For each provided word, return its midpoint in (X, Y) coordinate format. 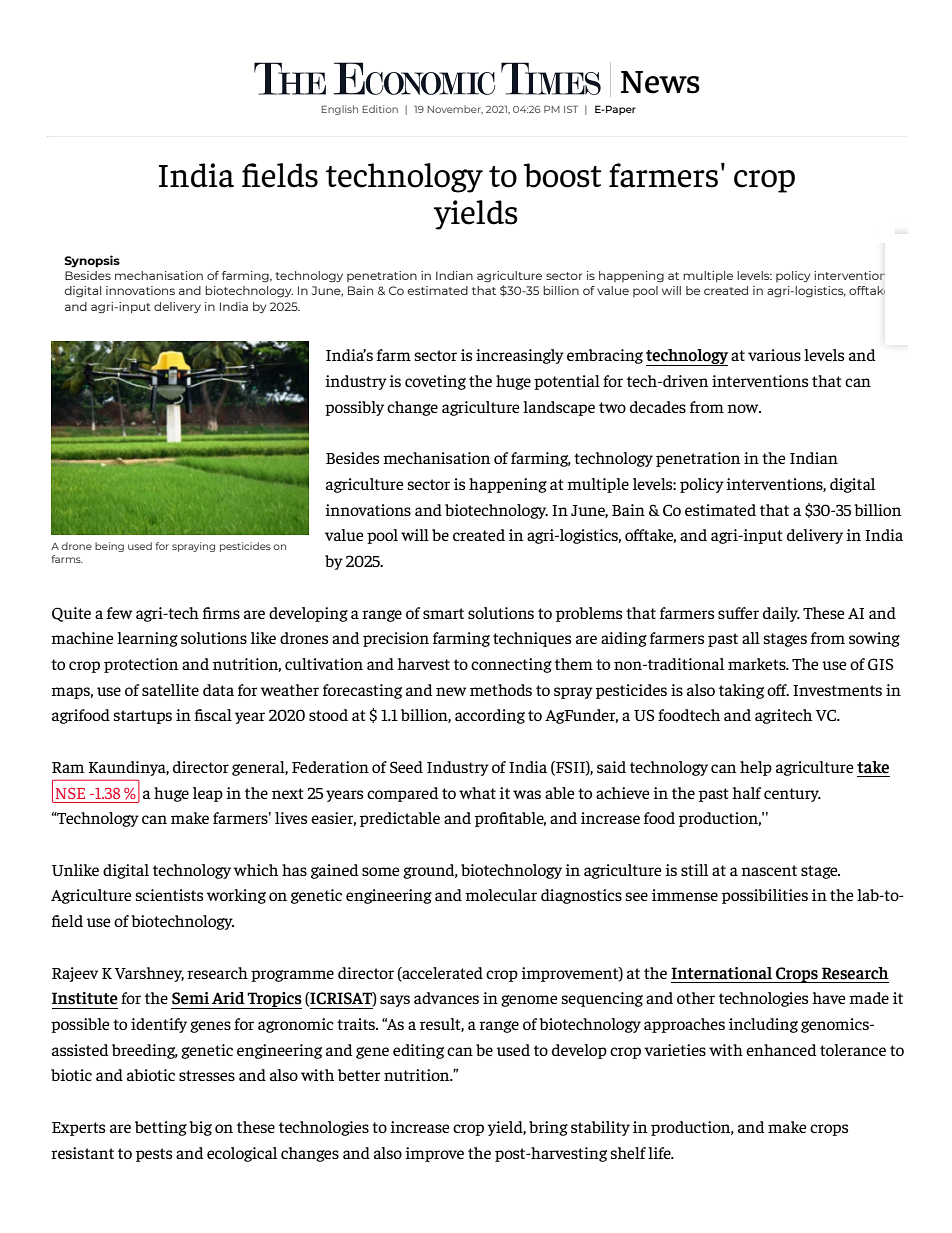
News (660, 82)
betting (161, 1128)
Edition (380, 109)
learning (147, 639)
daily (781, 614)
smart (443, 613)
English (340, 110)
